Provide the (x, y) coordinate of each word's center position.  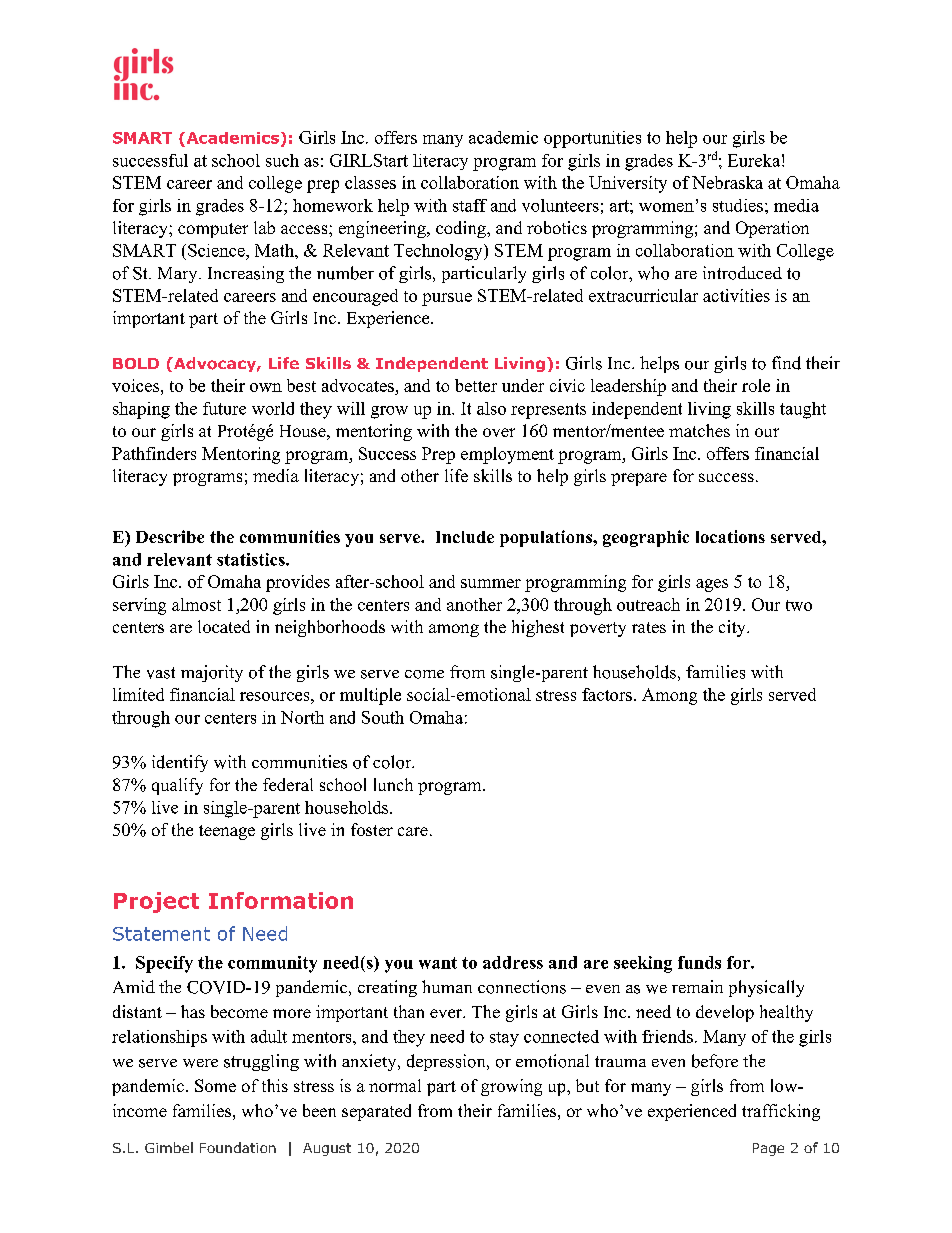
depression (447, 1062)
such (282, 160)
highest (538, 628)
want (438, 963)
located (224, 626)
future (224, 408)
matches (699, 430)
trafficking (781, 1112)
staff (470, 205)
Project (156, 902)
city (733, 628)
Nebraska (727, 182)
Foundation (238, 1147)
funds (699, 962)
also (491, 408)
